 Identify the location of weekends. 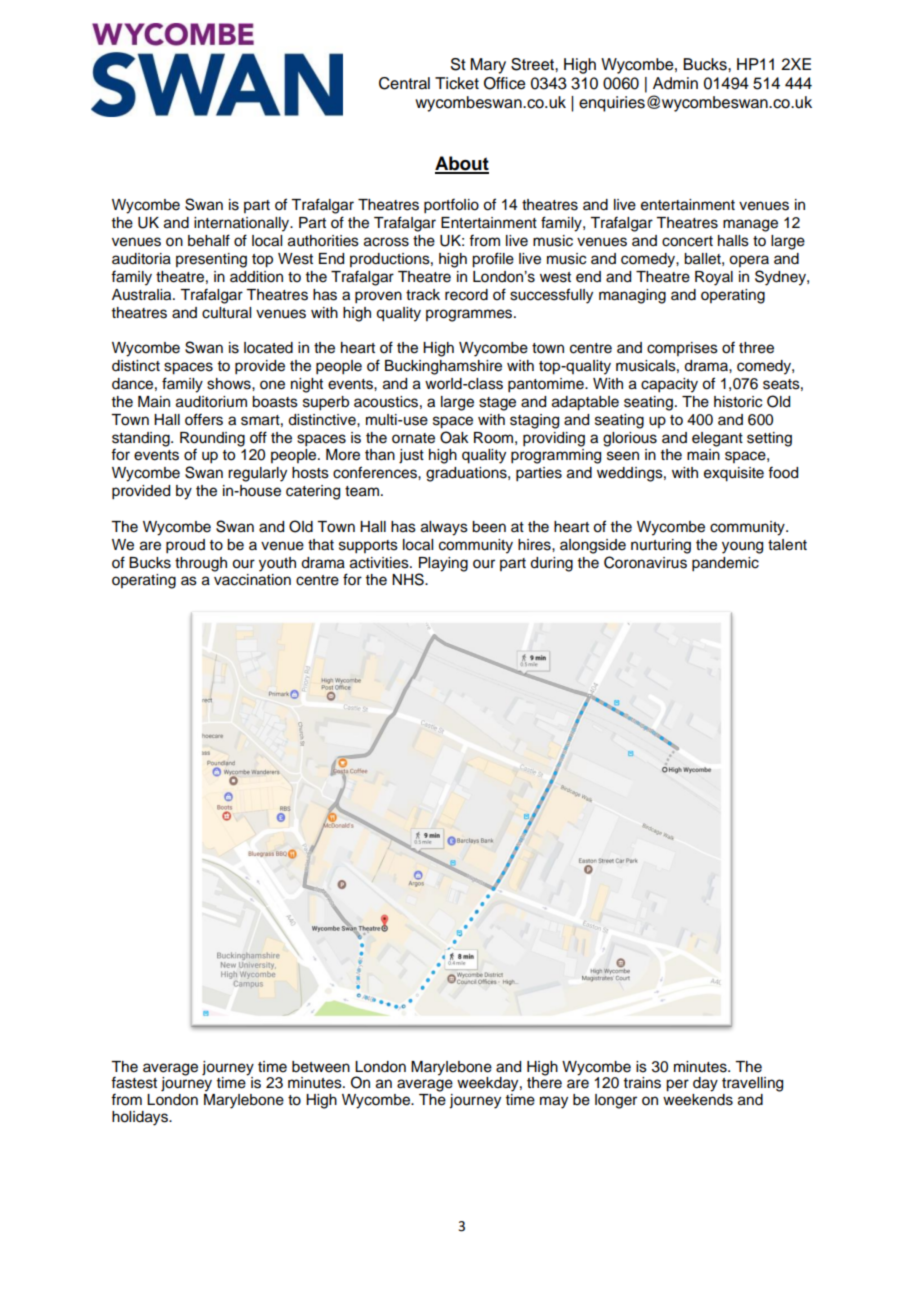
(698, 1098).
